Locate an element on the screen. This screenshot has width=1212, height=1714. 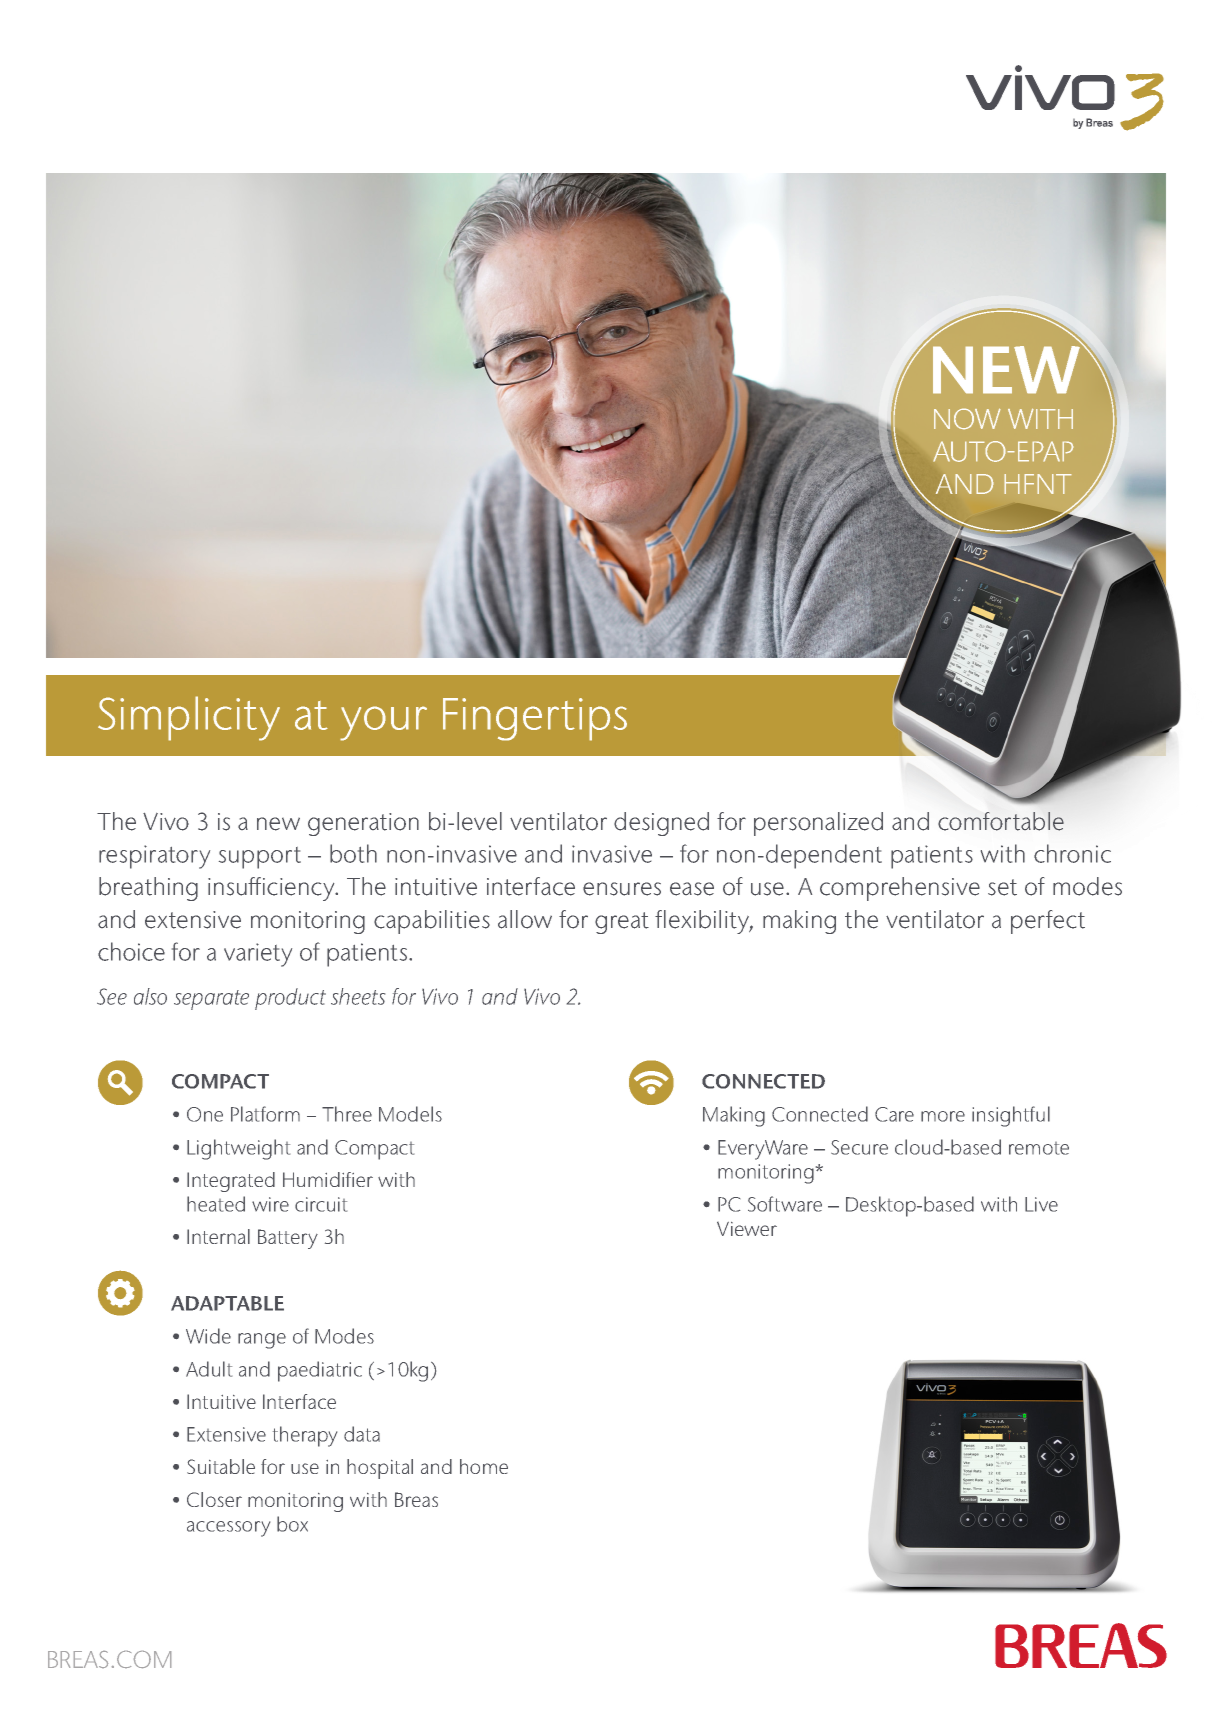
Models is located at coordinates (410, 1114).
